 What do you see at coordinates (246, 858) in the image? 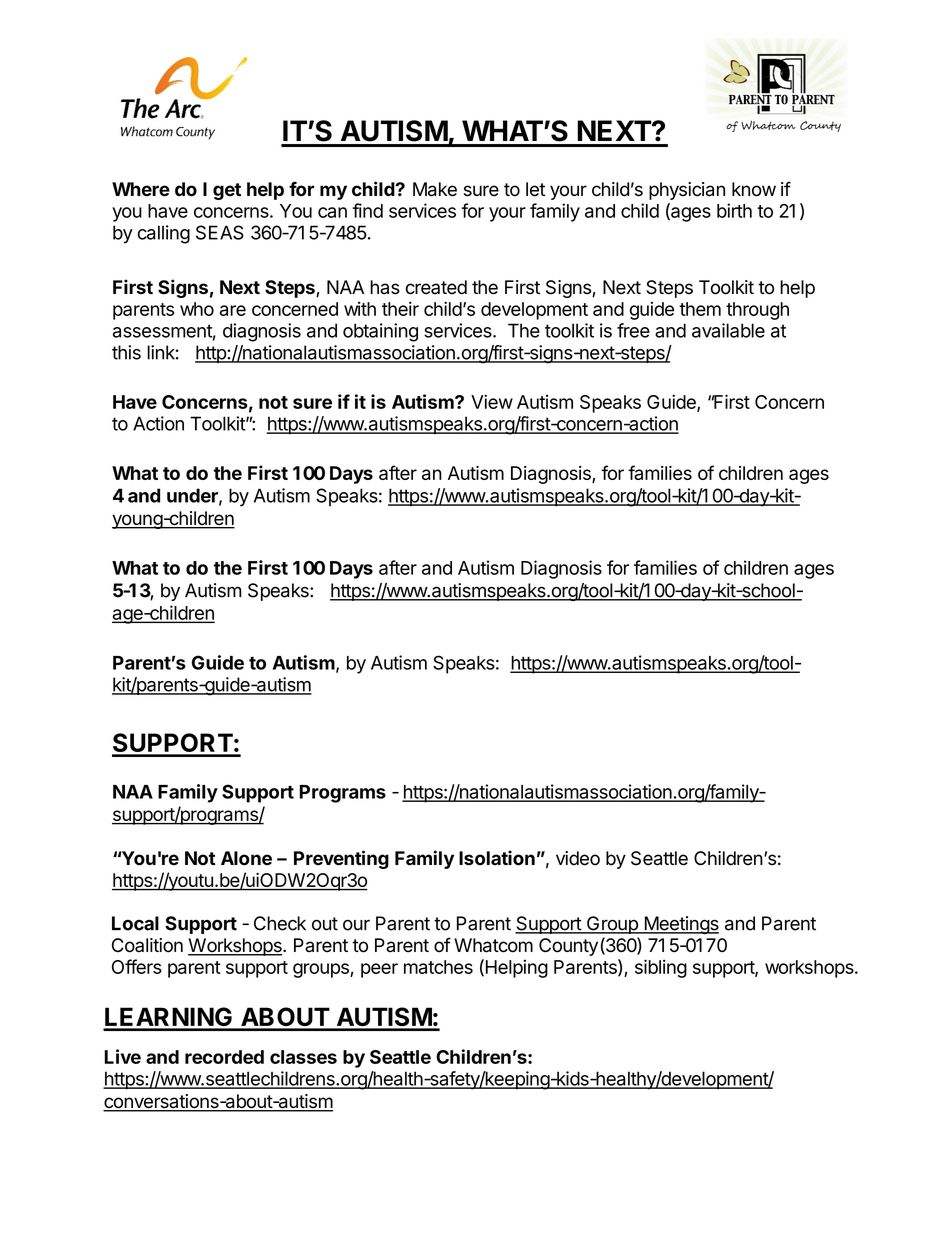
I see `Alone` at bounding box center [246, 858].
